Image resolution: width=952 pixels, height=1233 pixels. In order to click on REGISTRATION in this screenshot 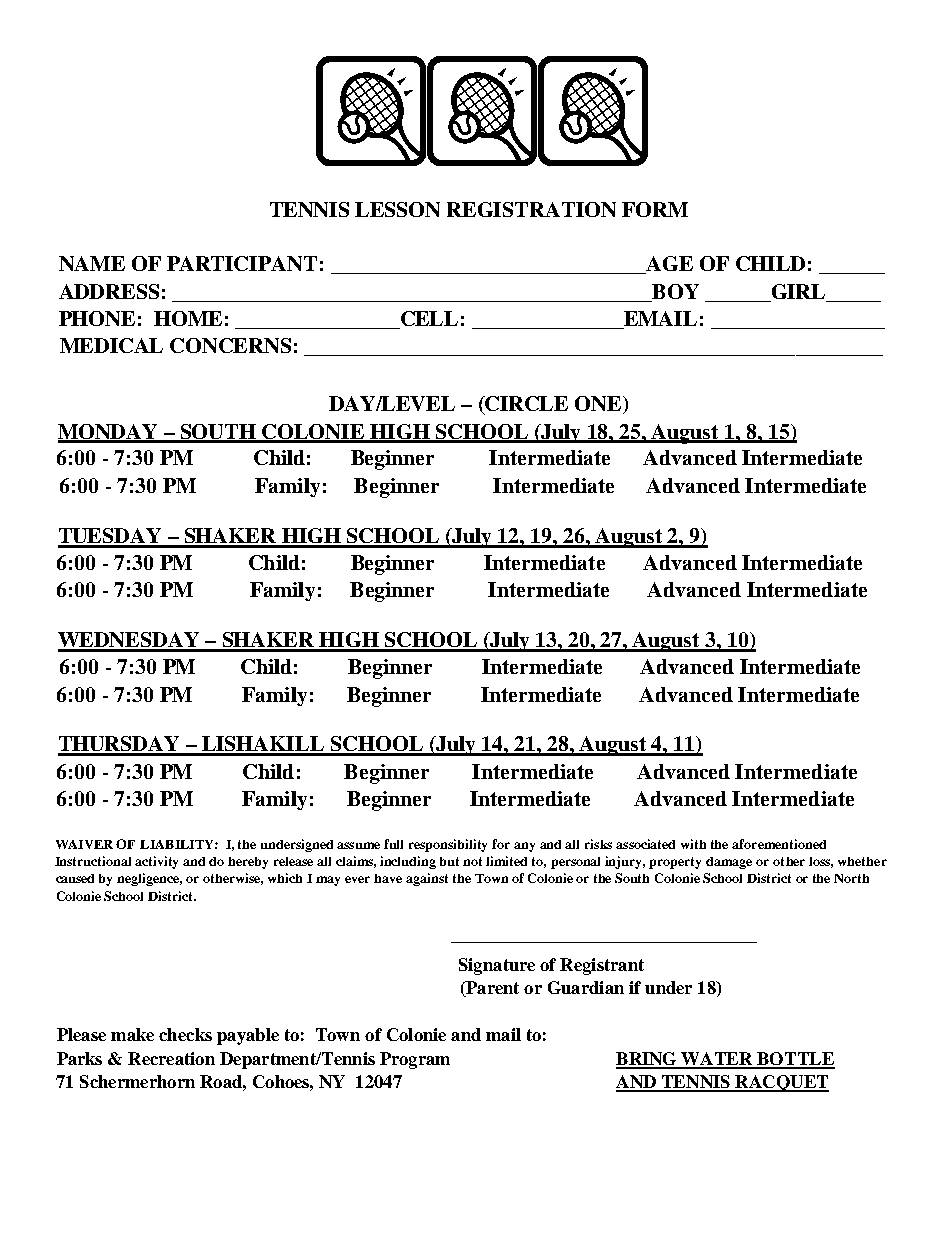, I will do `click(531, 209)`.
